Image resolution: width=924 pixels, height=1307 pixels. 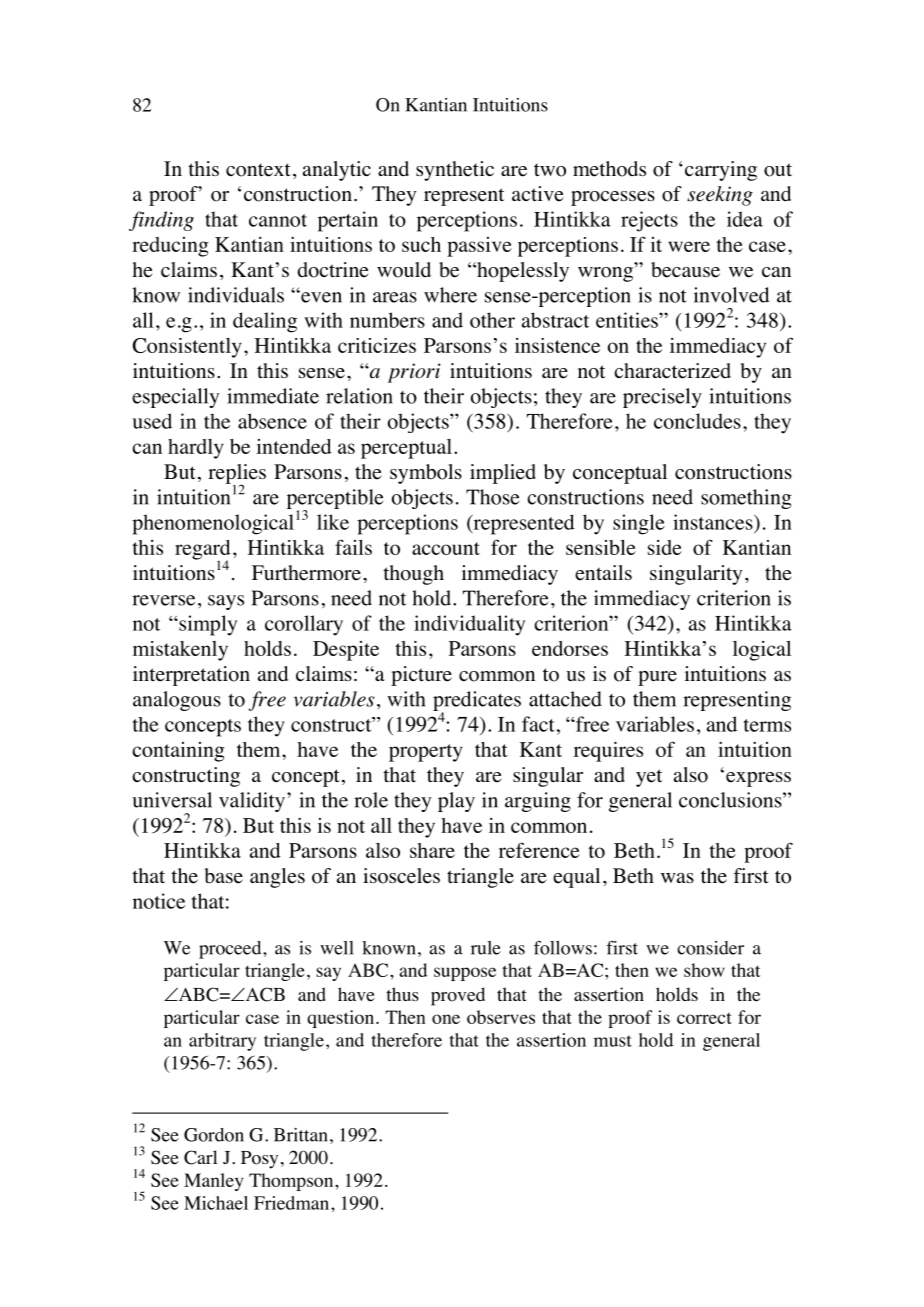 What do you see at coordinates (258, 170) in the page?
I see `context` at bounding box center [258, 170].
